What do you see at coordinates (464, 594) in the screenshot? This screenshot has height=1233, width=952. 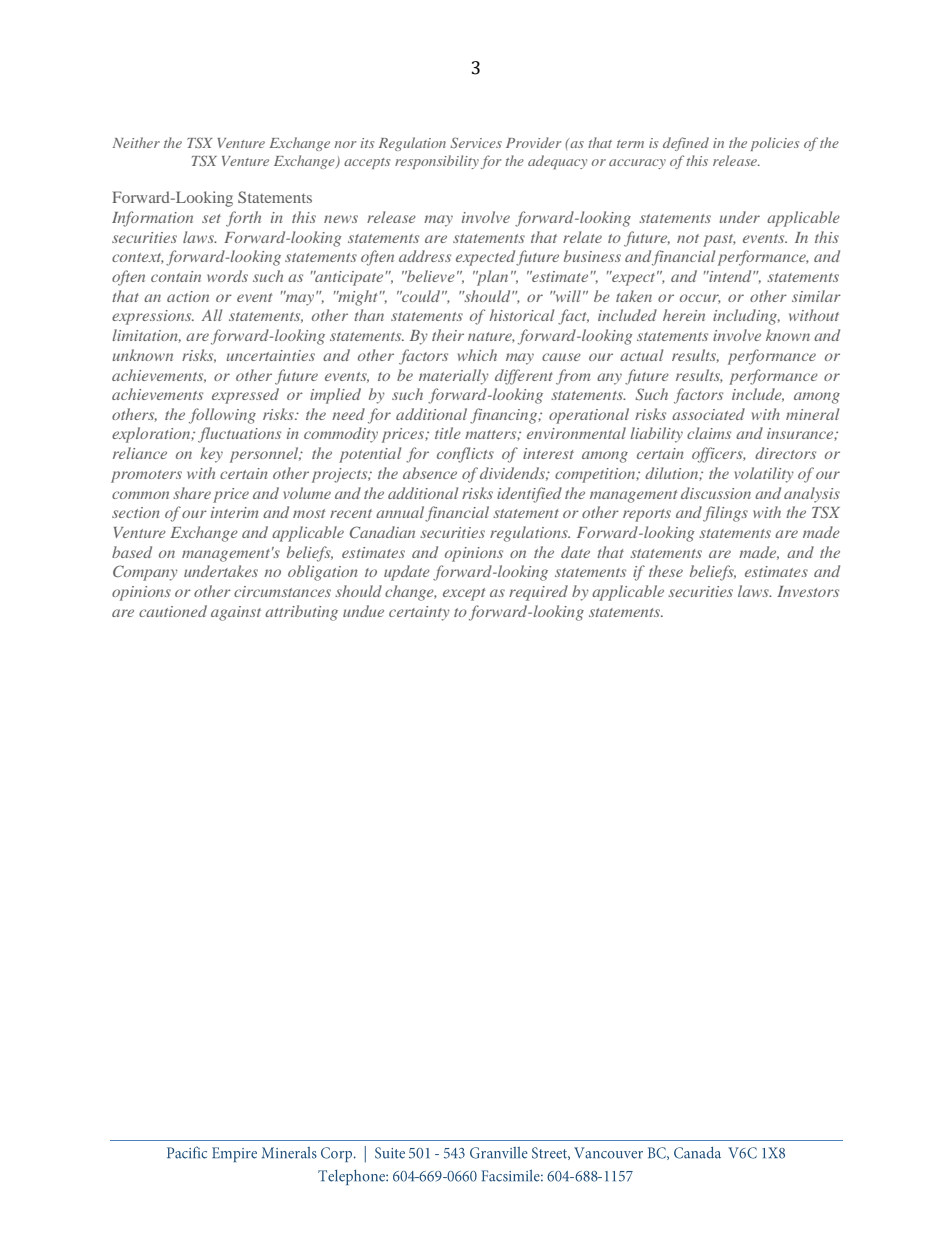 I see `except` at bounding box center [464, 594].
